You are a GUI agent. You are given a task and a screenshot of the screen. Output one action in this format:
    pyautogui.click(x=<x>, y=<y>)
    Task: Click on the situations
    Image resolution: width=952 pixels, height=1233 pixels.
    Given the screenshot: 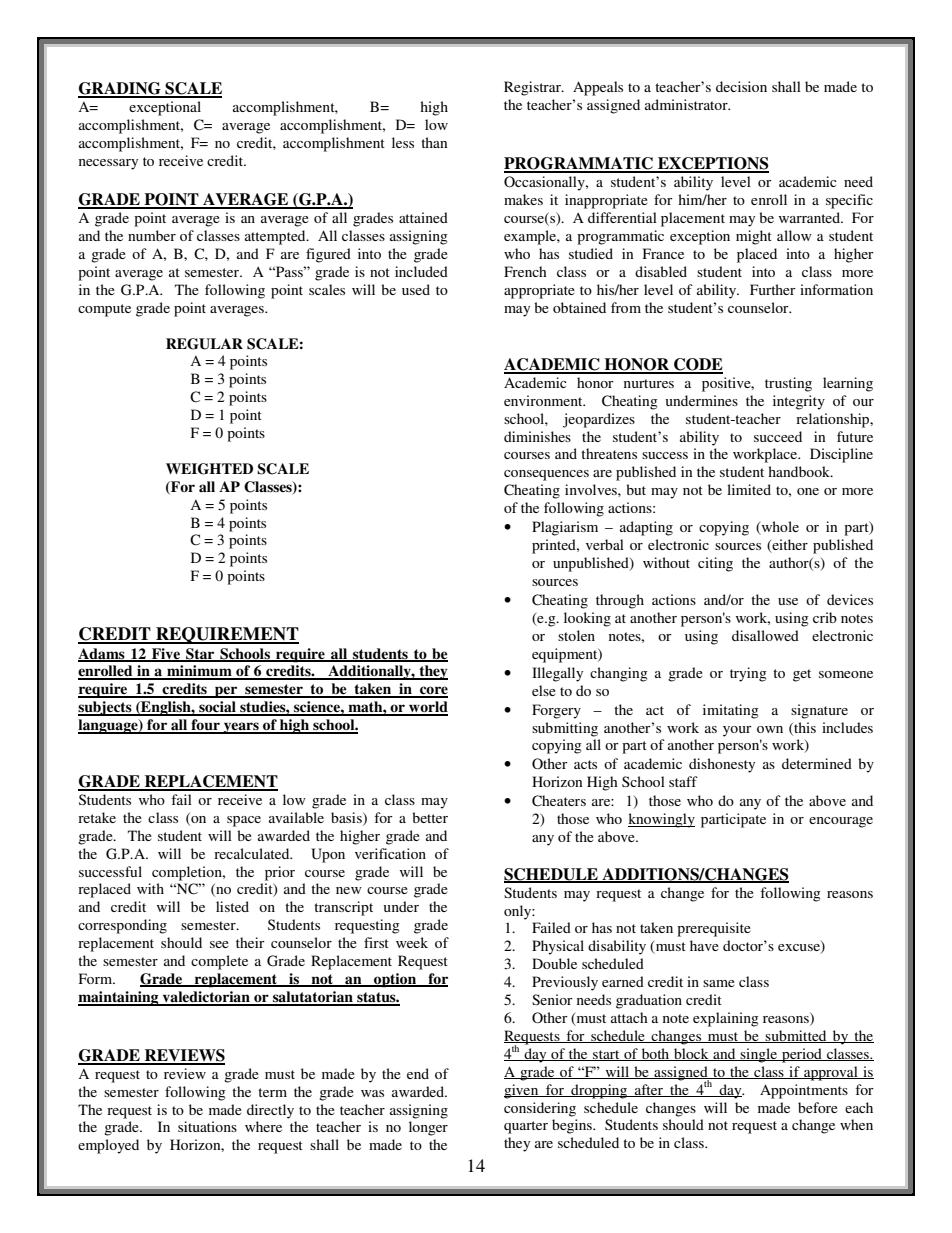 What is the action you would take?
    pyautogui.click(x=207, y=1126)
